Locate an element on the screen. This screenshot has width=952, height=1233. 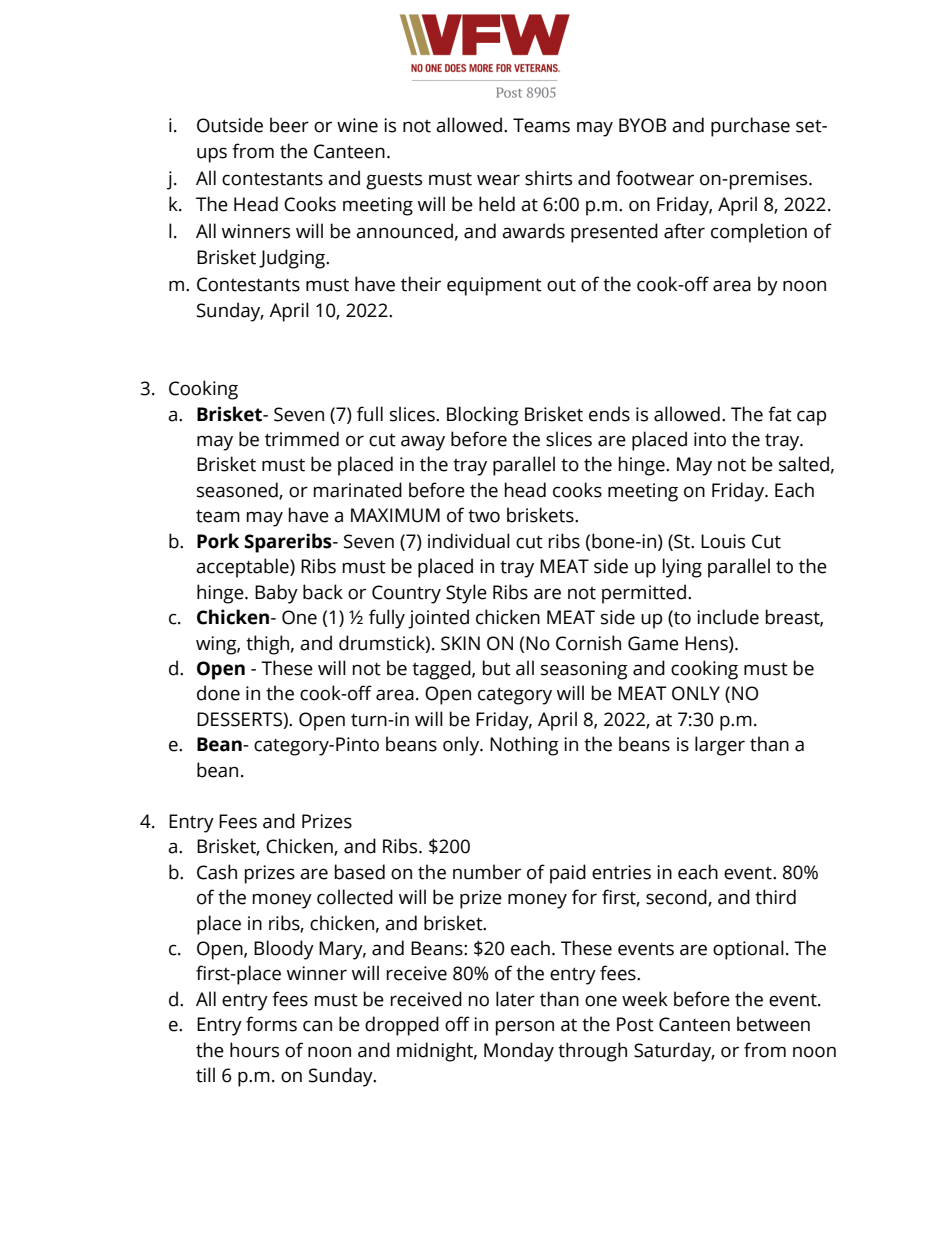
purchase is located at coordinates (750, 127).
